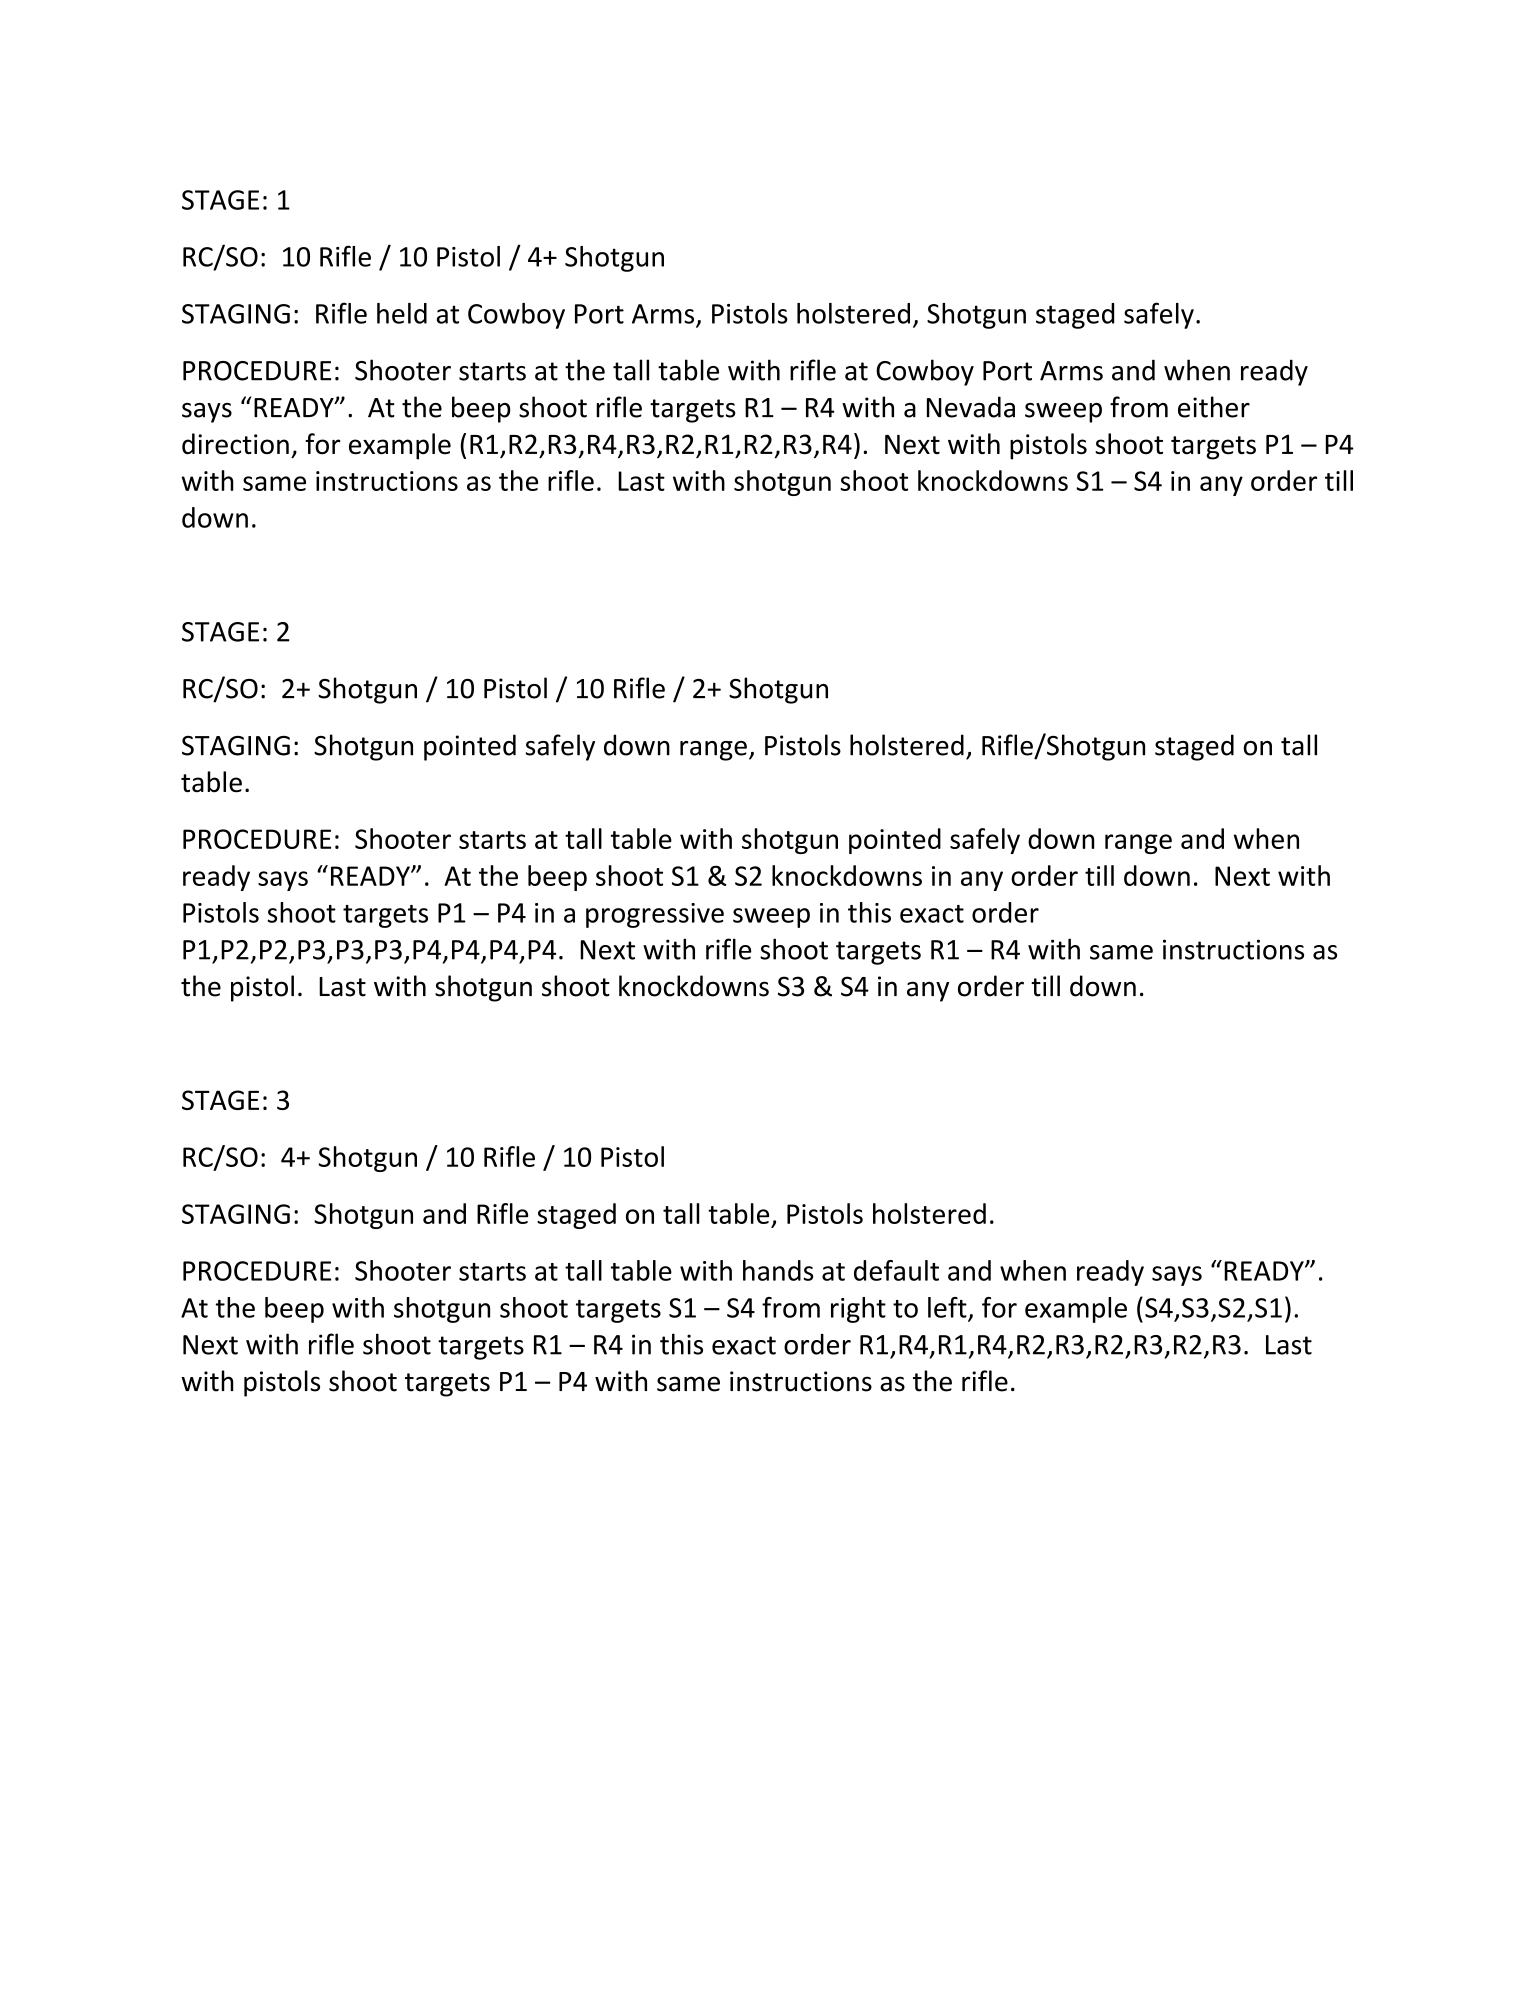 This document has width=1538, height=1990. Describe the element at coordinates (778, 1270) in the document. I see `hands` at that location.
